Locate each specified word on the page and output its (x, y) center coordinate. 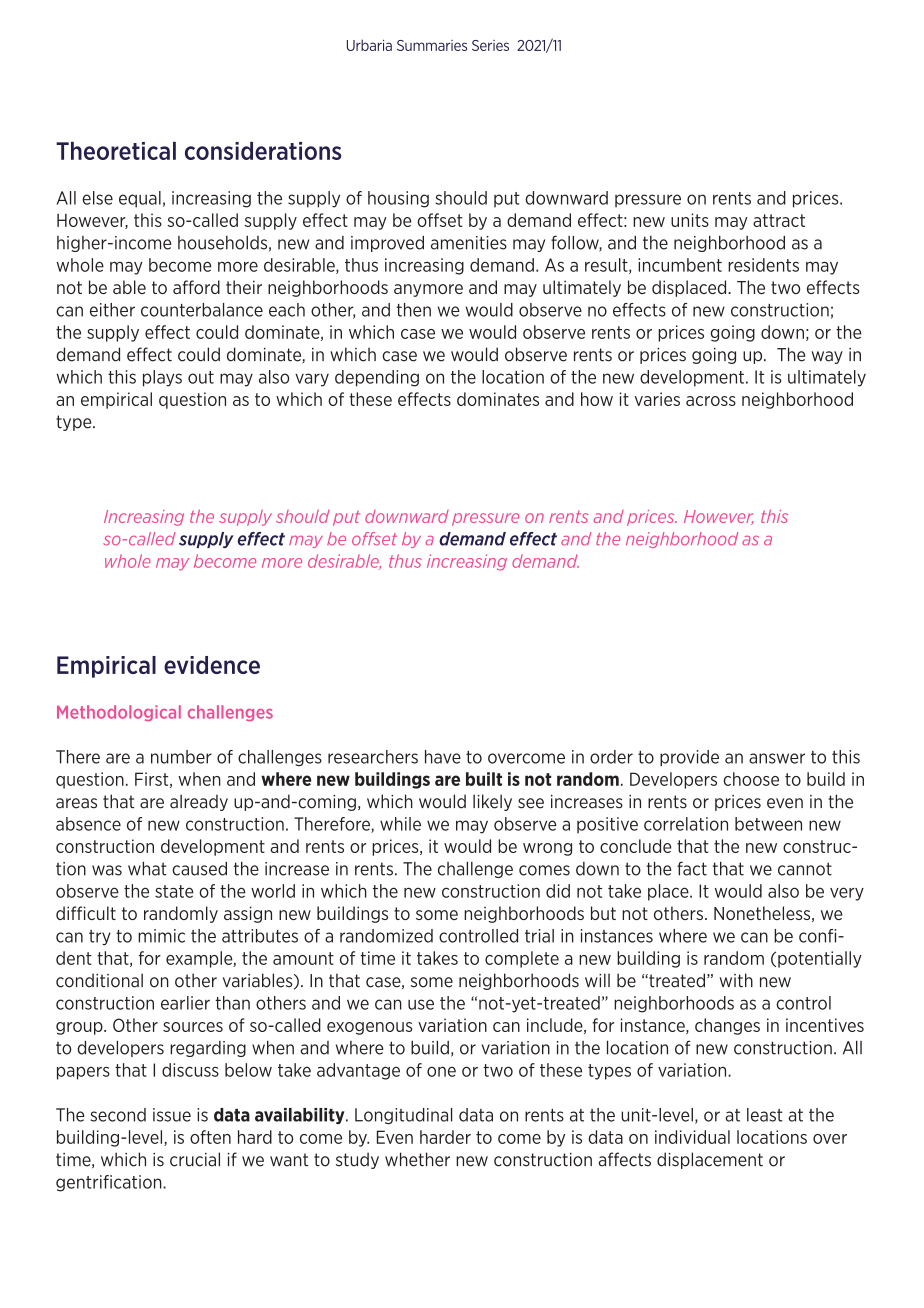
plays (162, 378)
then (414, 310)
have (443, 757)
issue (172, 1115)
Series (490, 45)
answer (777, 758)
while (400, 824)
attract (779, 220)
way (827, 357)
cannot (805, 869)
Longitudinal (403, 1116)
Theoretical (116, 151)
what (147, 869)
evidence (212, 665)
